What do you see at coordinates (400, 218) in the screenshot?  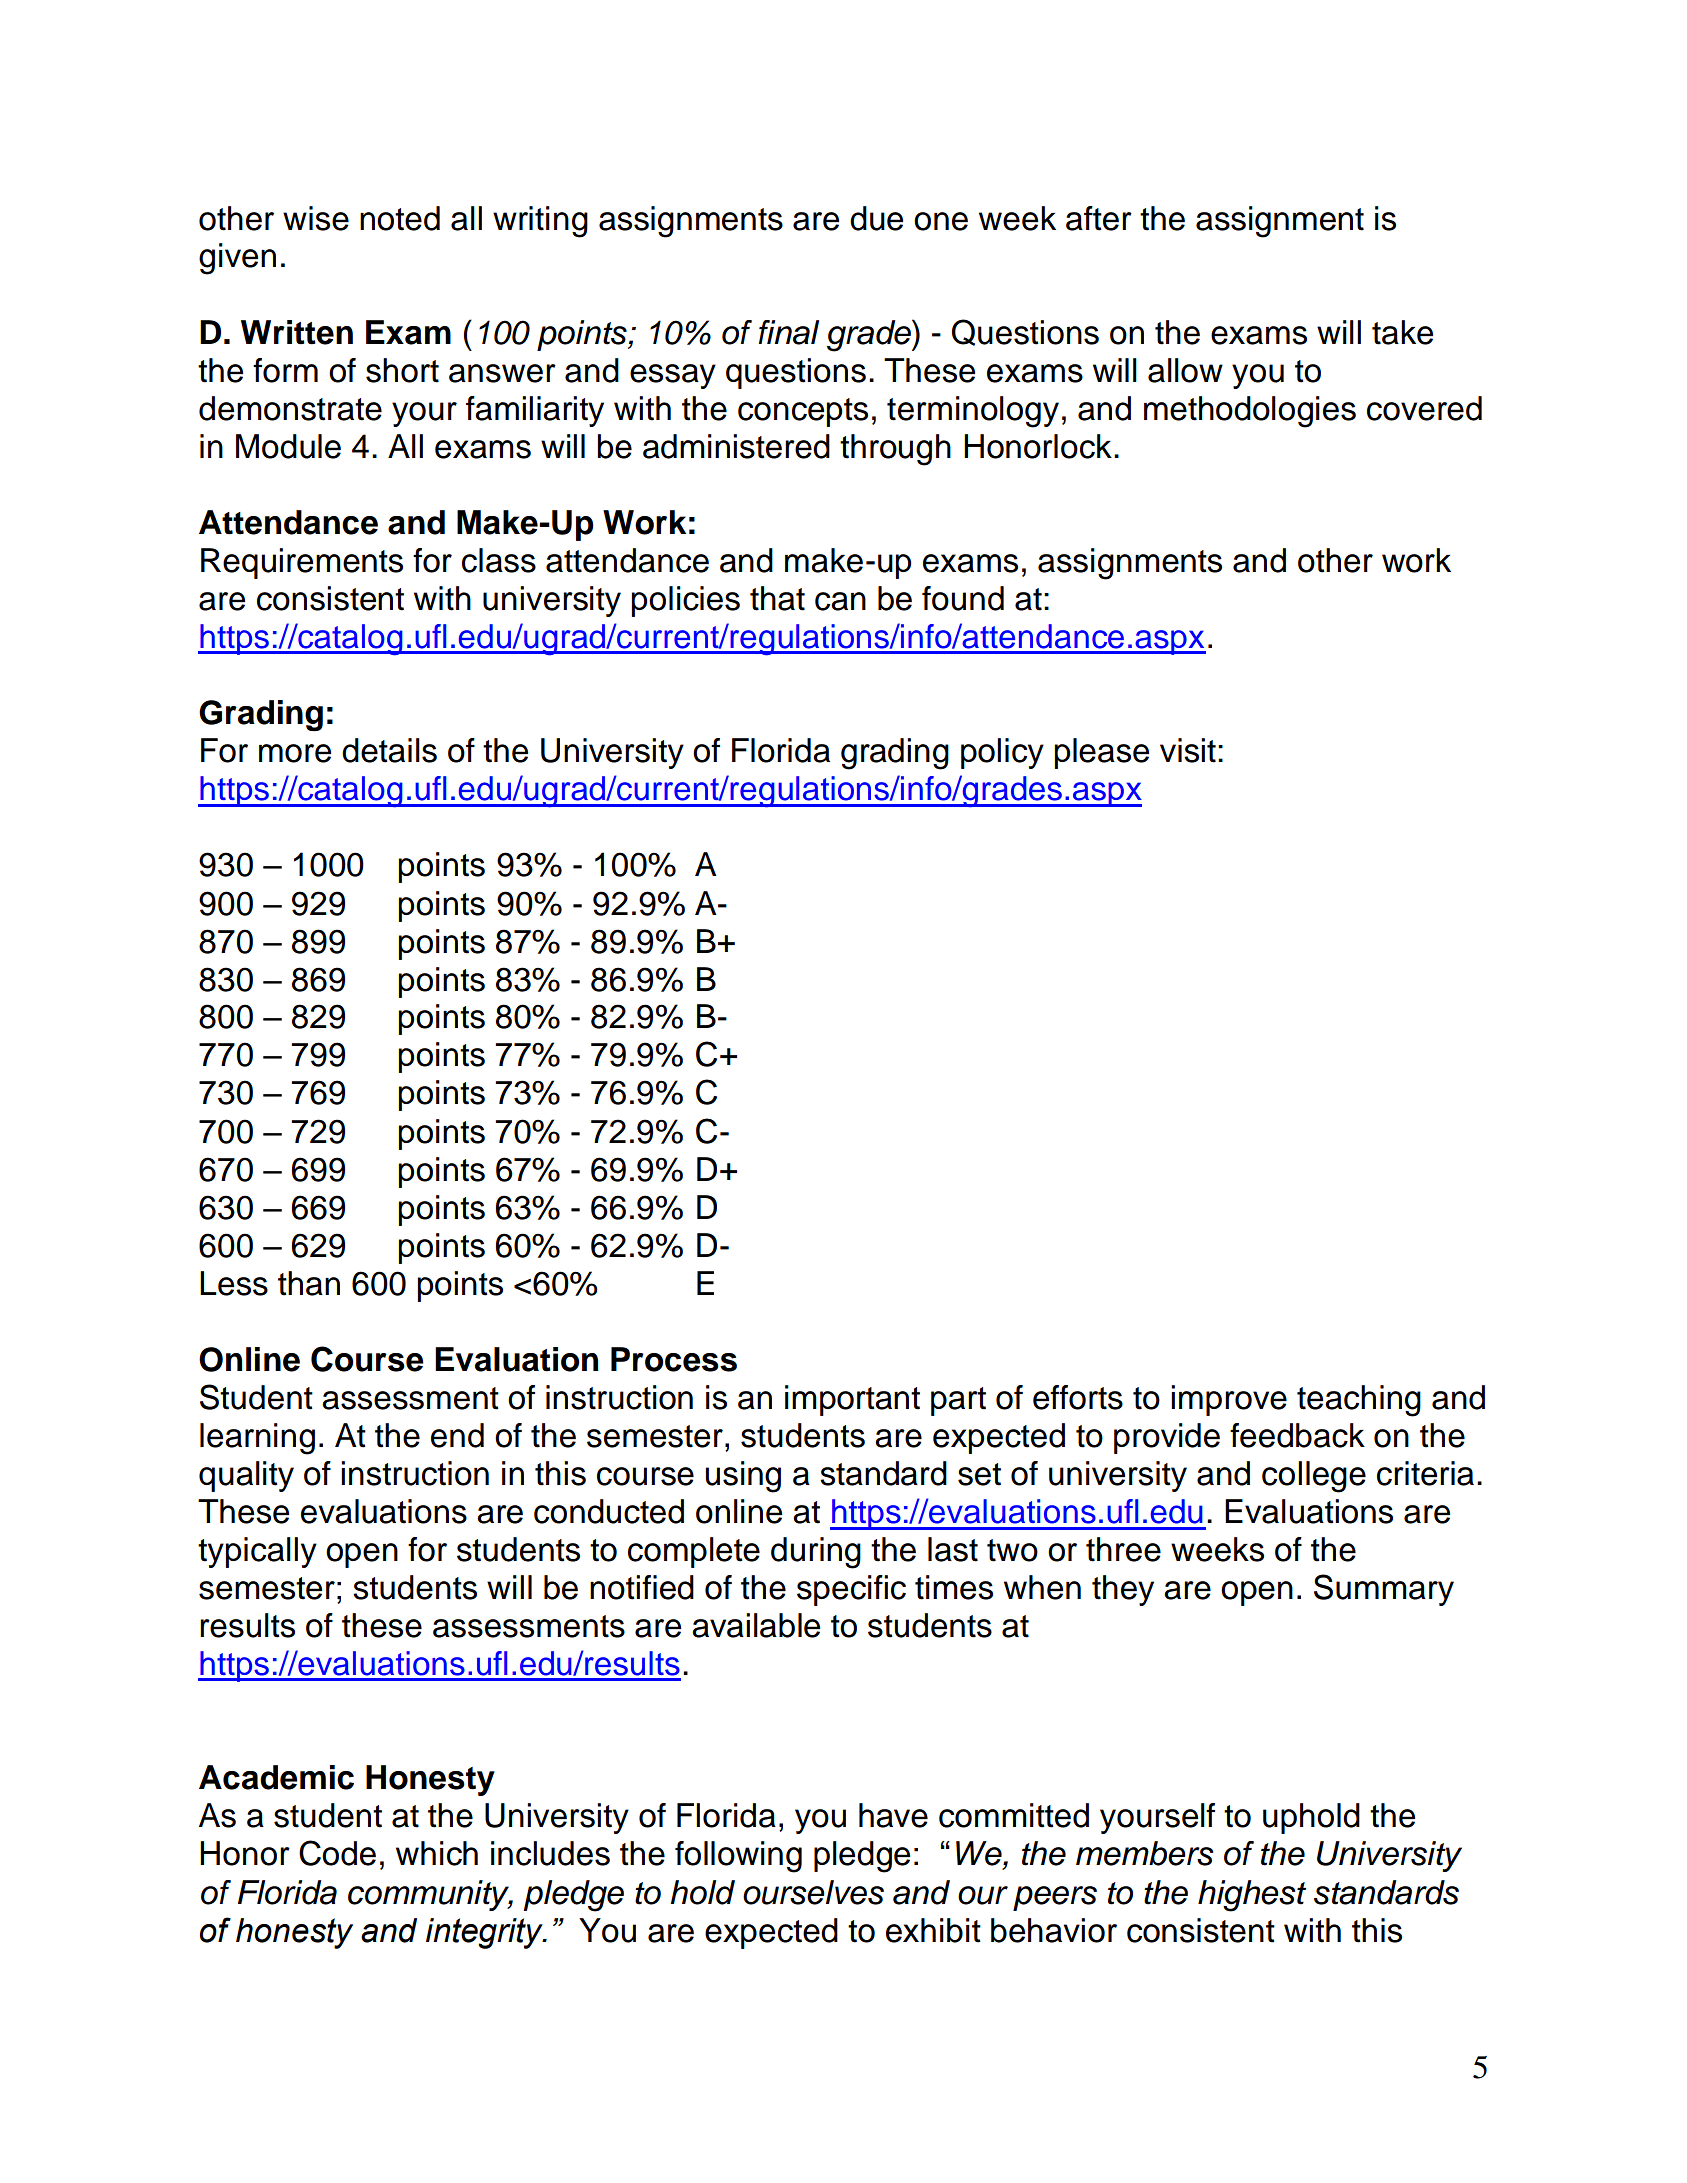 I see `noted` at bounding box center [400, 218].
